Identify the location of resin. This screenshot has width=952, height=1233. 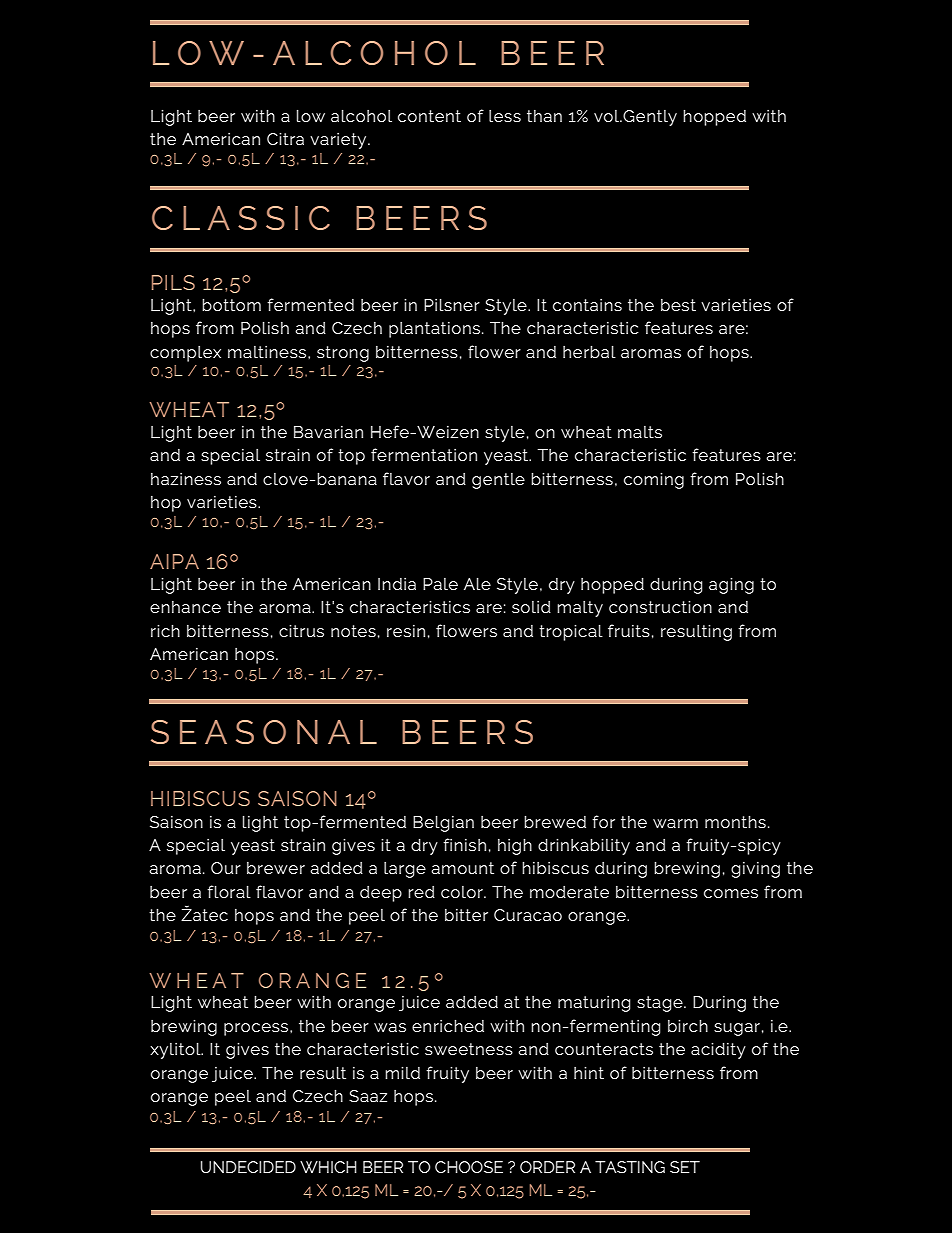
(406, 631).
